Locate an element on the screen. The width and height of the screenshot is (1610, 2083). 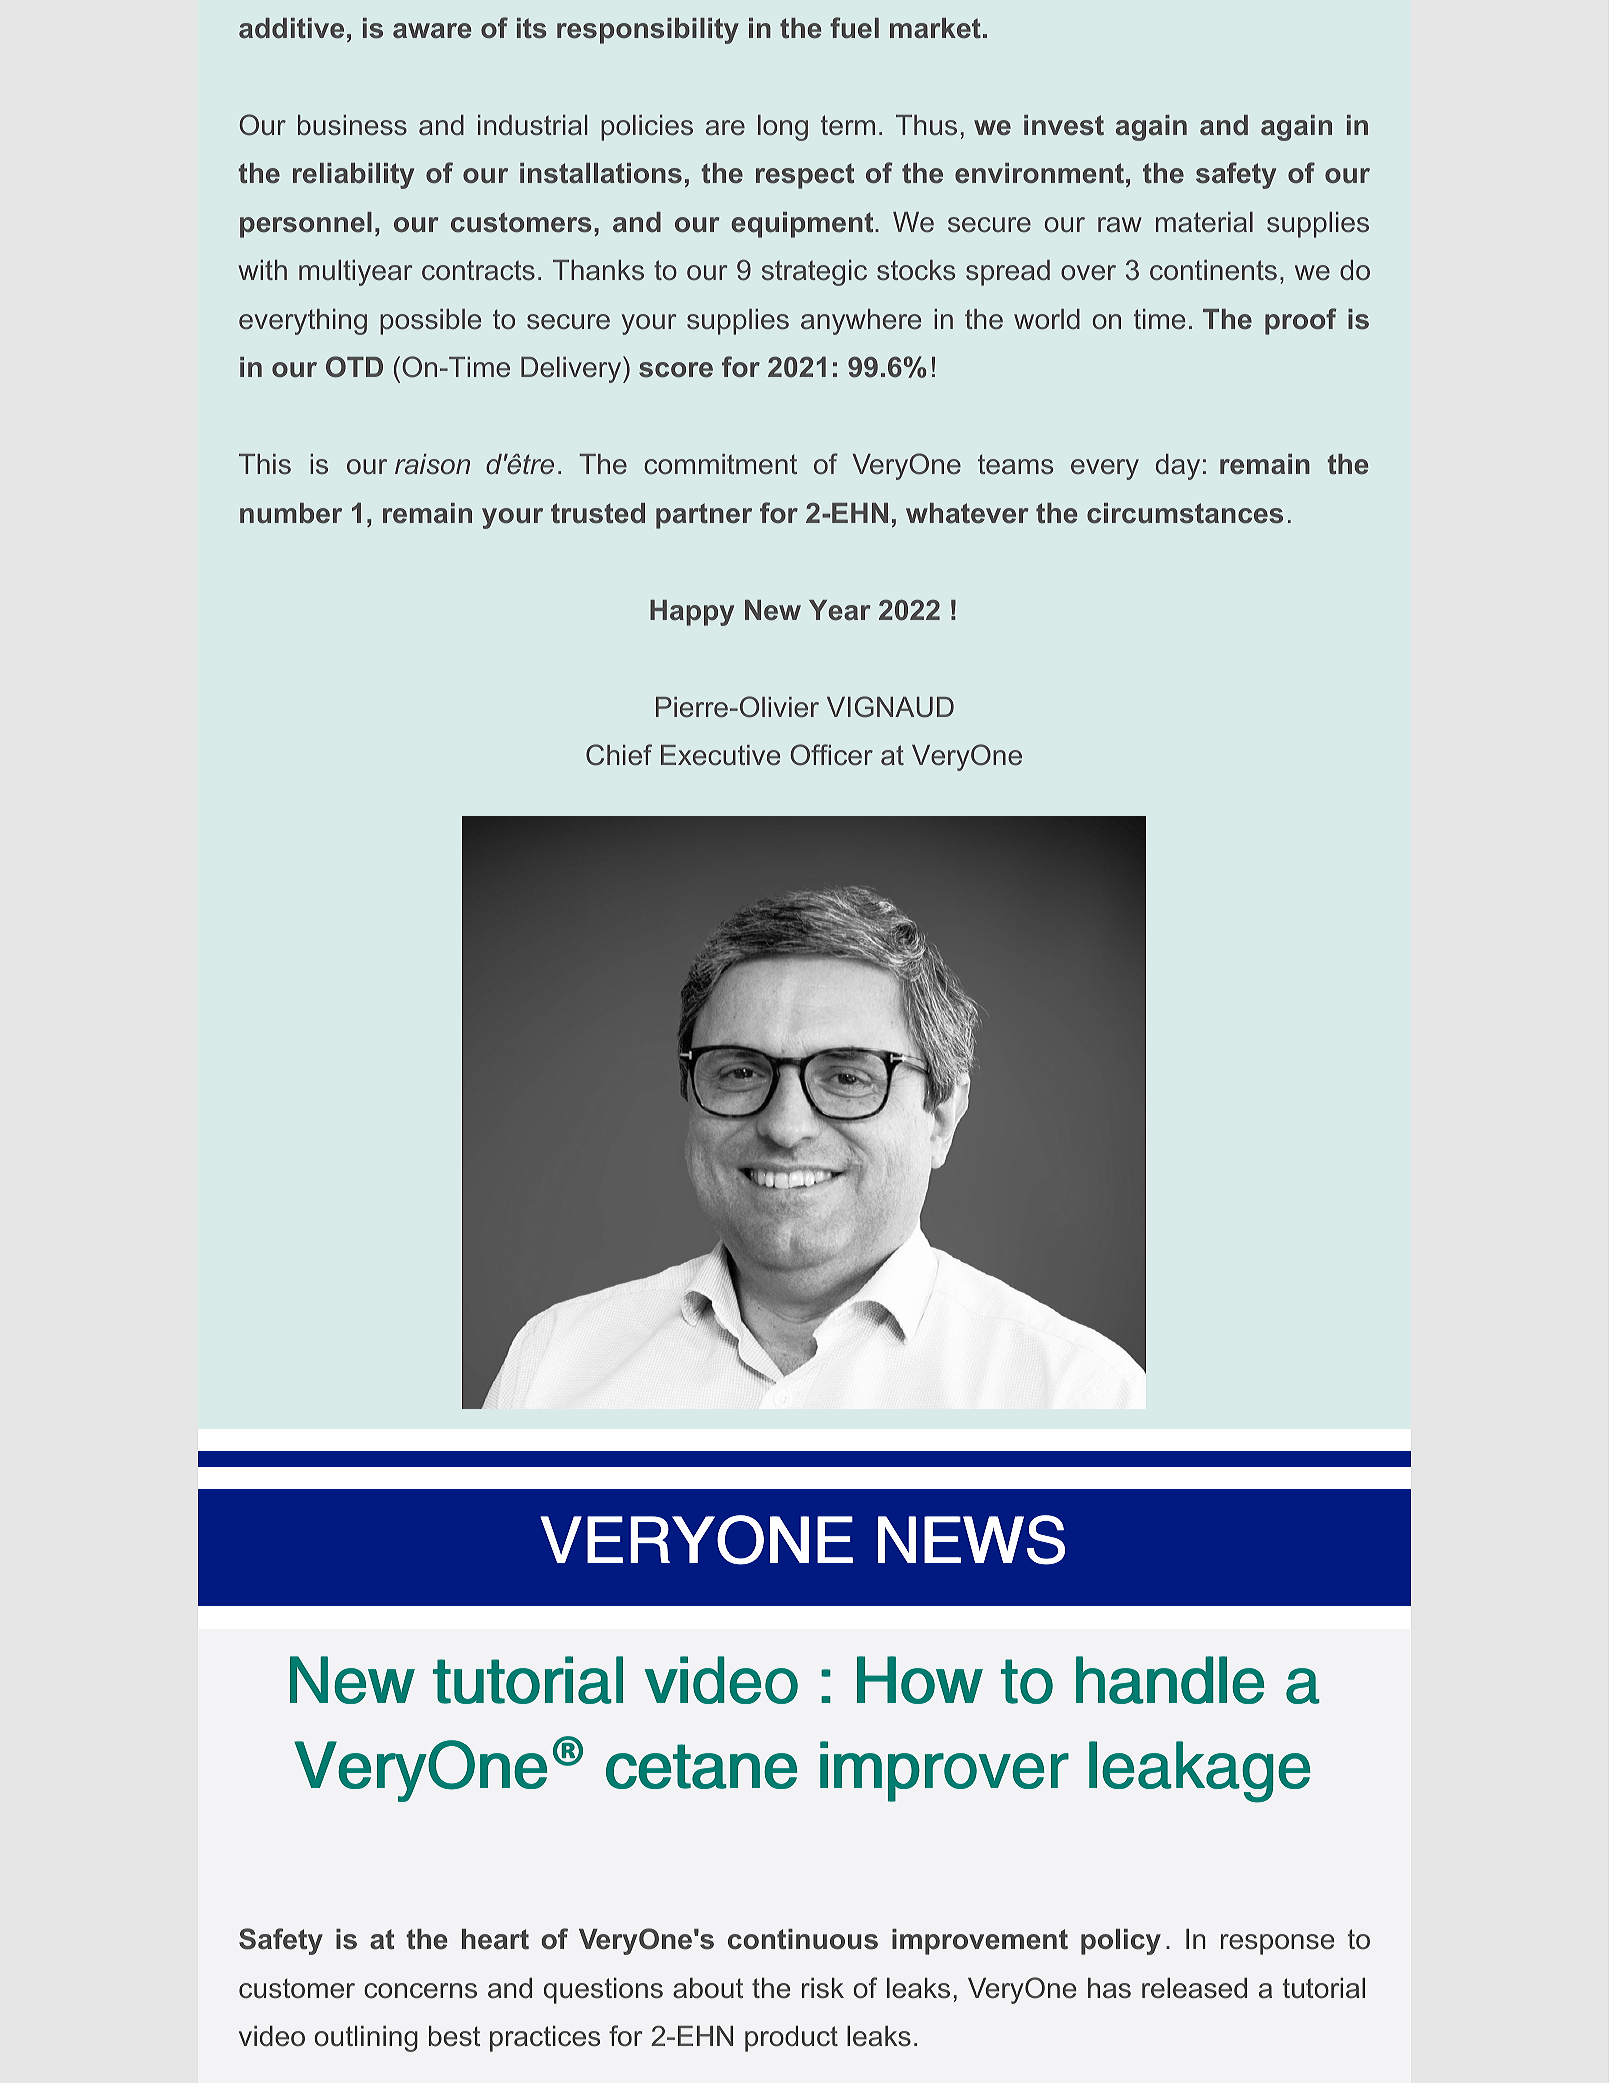
concerns is located at coordinates (420, 1991).
